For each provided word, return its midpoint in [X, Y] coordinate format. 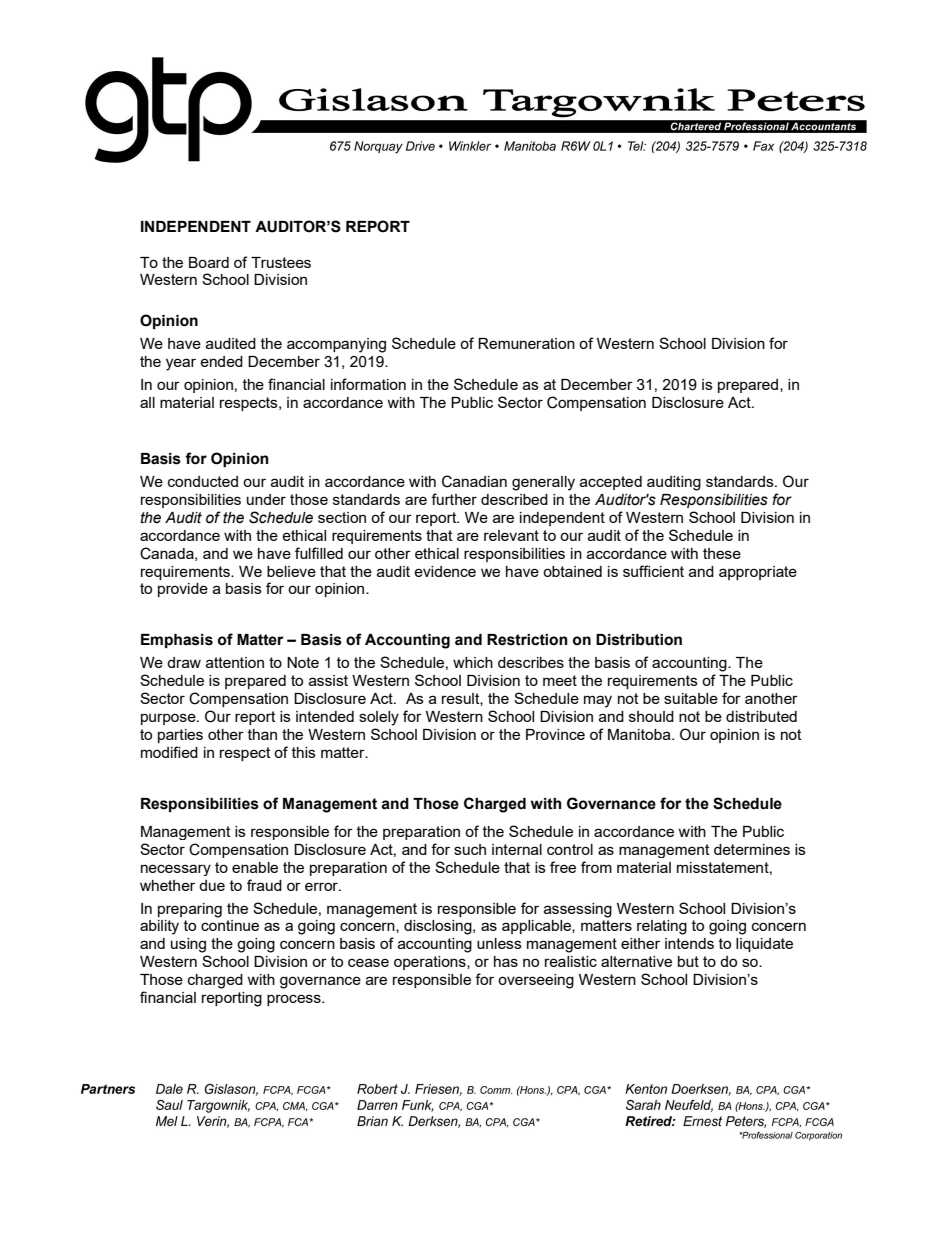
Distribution [639, 640]
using [188, 945]
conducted [203, 481]
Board [209, 262]
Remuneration [526, 343]
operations [431, 963]
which [473, 662]
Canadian [474, 481]
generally [543, 483]
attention [235, 662]
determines [752, 849]
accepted [611, 483]
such [470, 849]
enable [255, 867]
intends [689, 943]
